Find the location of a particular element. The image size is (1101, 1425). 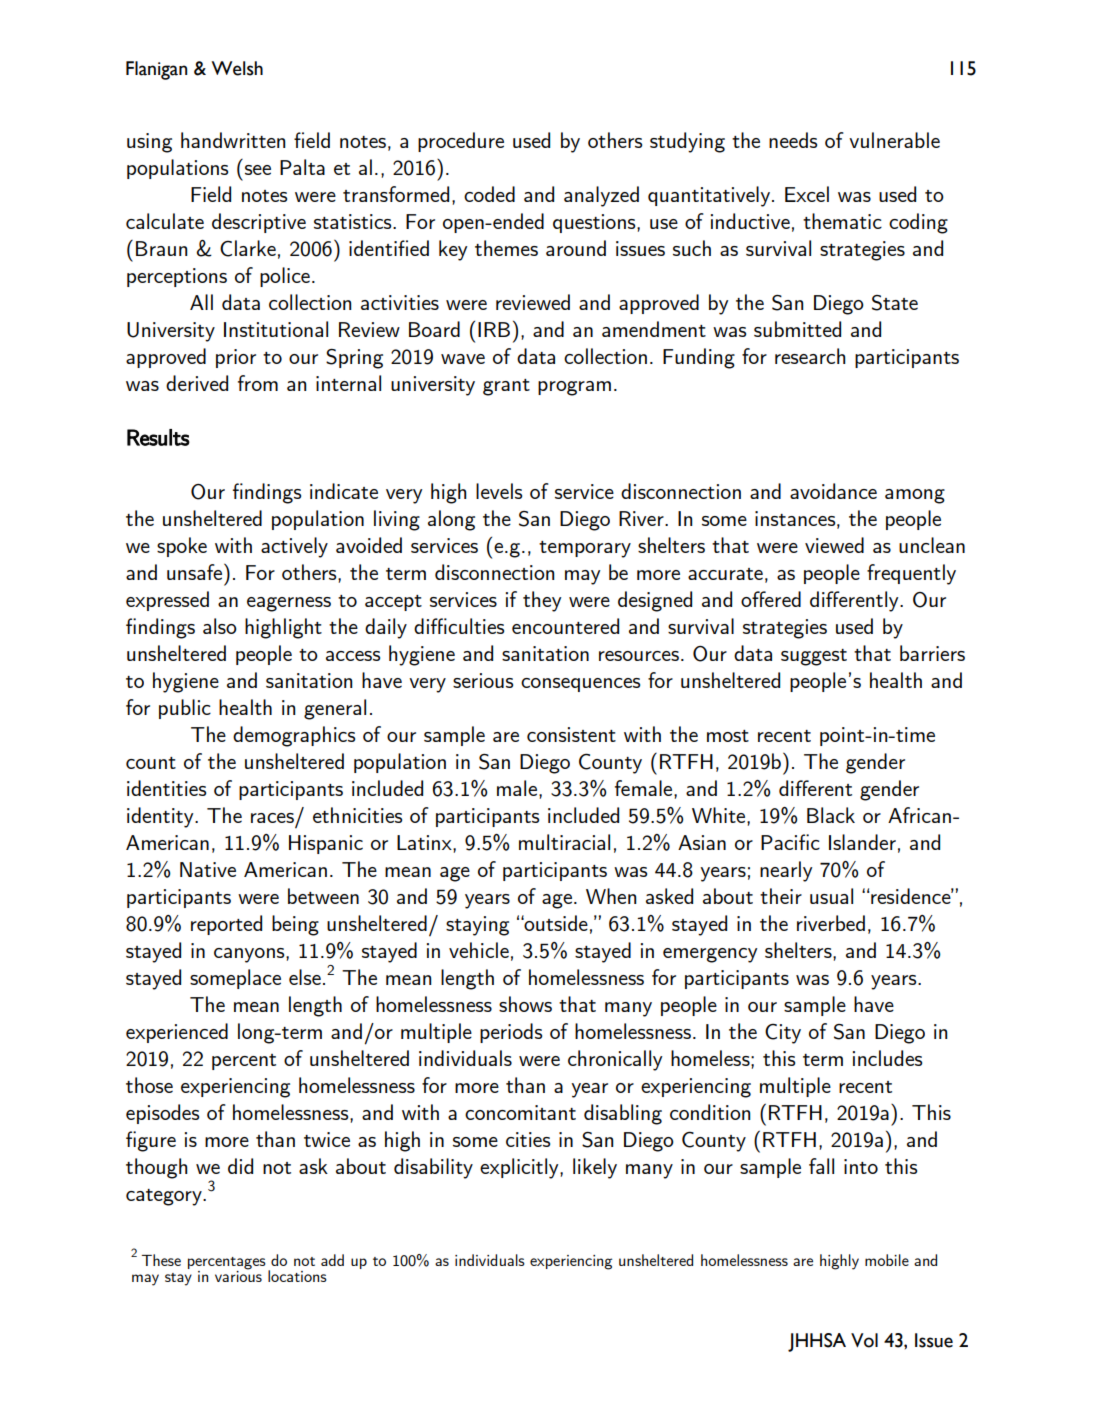

needs is located at coordinates (793, 140).
